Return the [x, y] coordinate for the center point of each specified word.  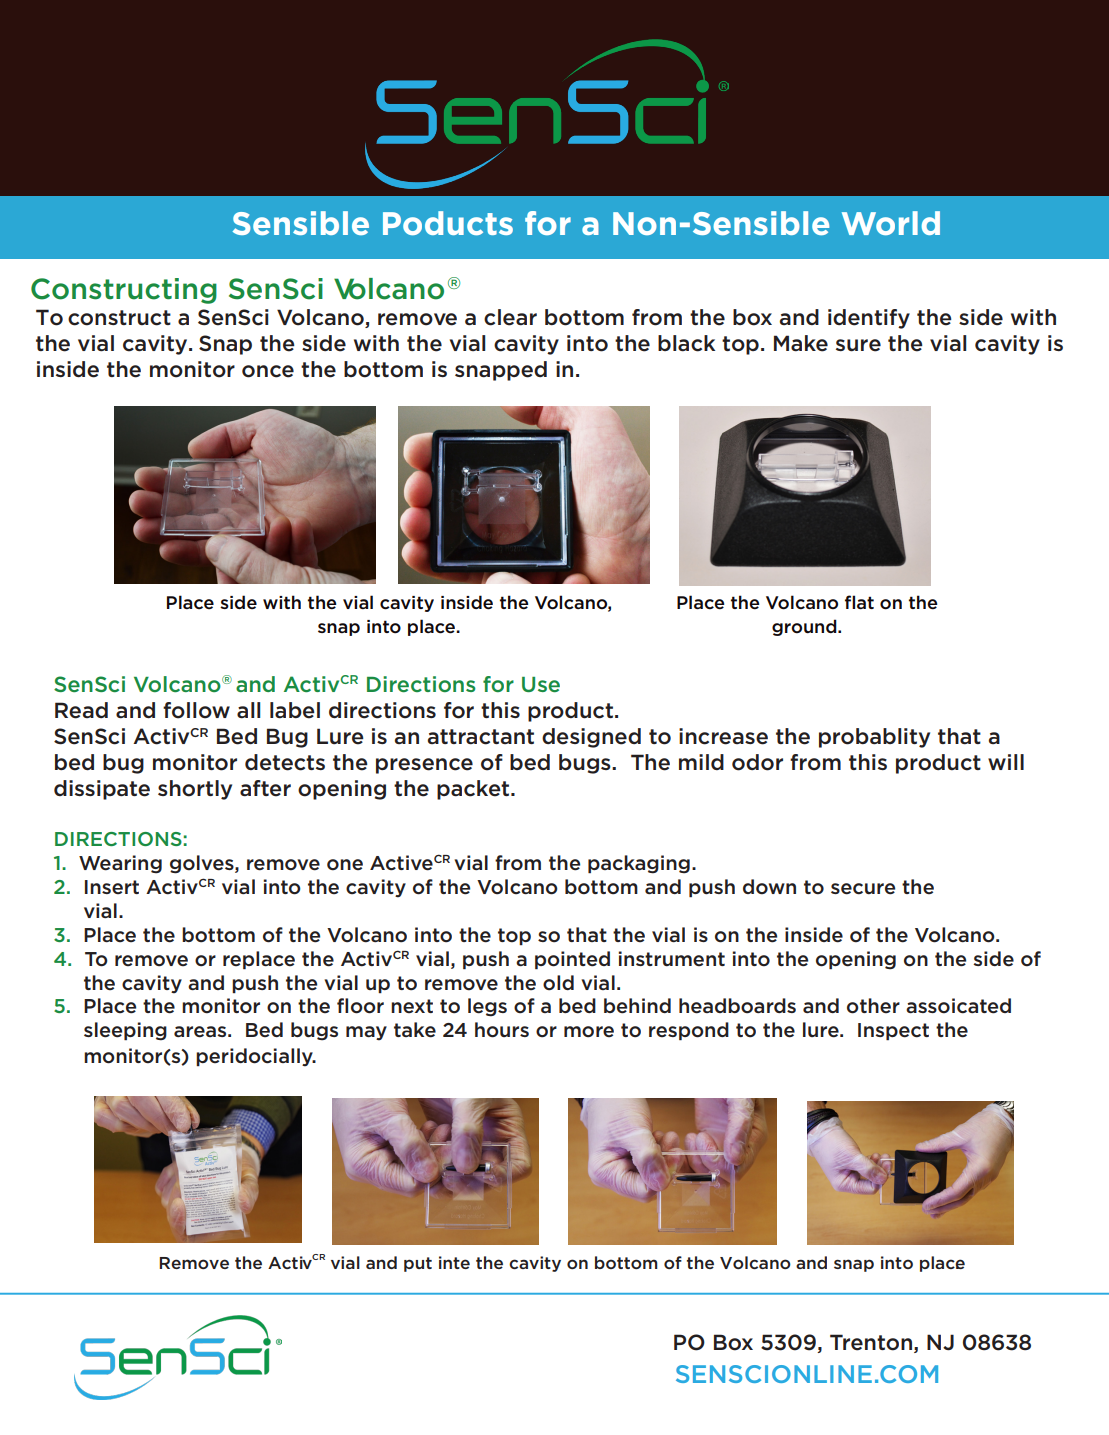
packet [474, 790]
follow [196, 710]
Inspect [893, 1032]
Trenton [871, 1342]
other [873, 1006]
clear [510, 317]
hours [502, 1030]
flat [859, 602]
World [891, 223]
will [1006, 762]
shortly [195, 790]
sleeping [125, 1031]
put [418, 1264]
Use [541, 684]
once [268, 371]
